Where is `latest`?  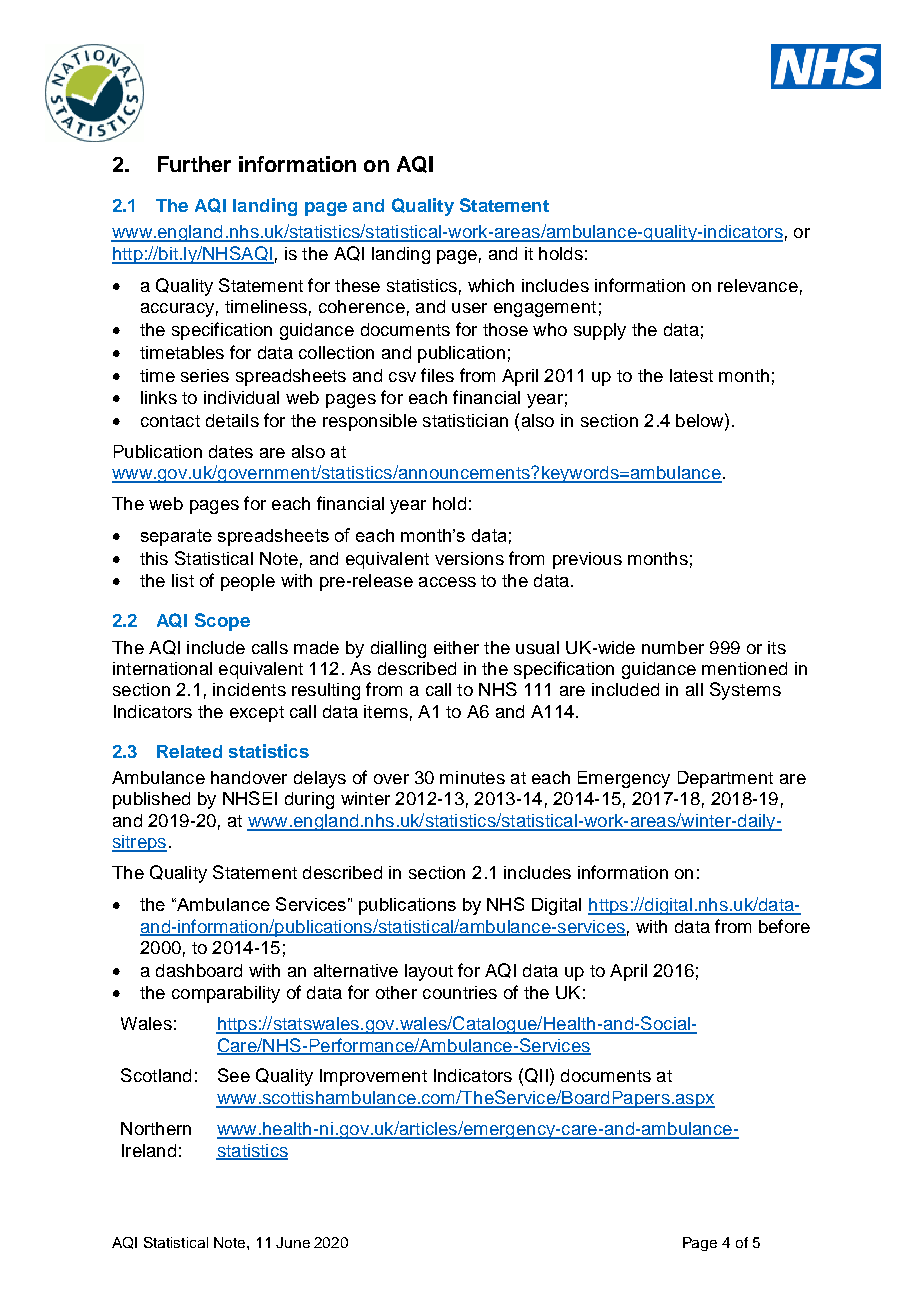 latest is located at coordinates (691, 375).
